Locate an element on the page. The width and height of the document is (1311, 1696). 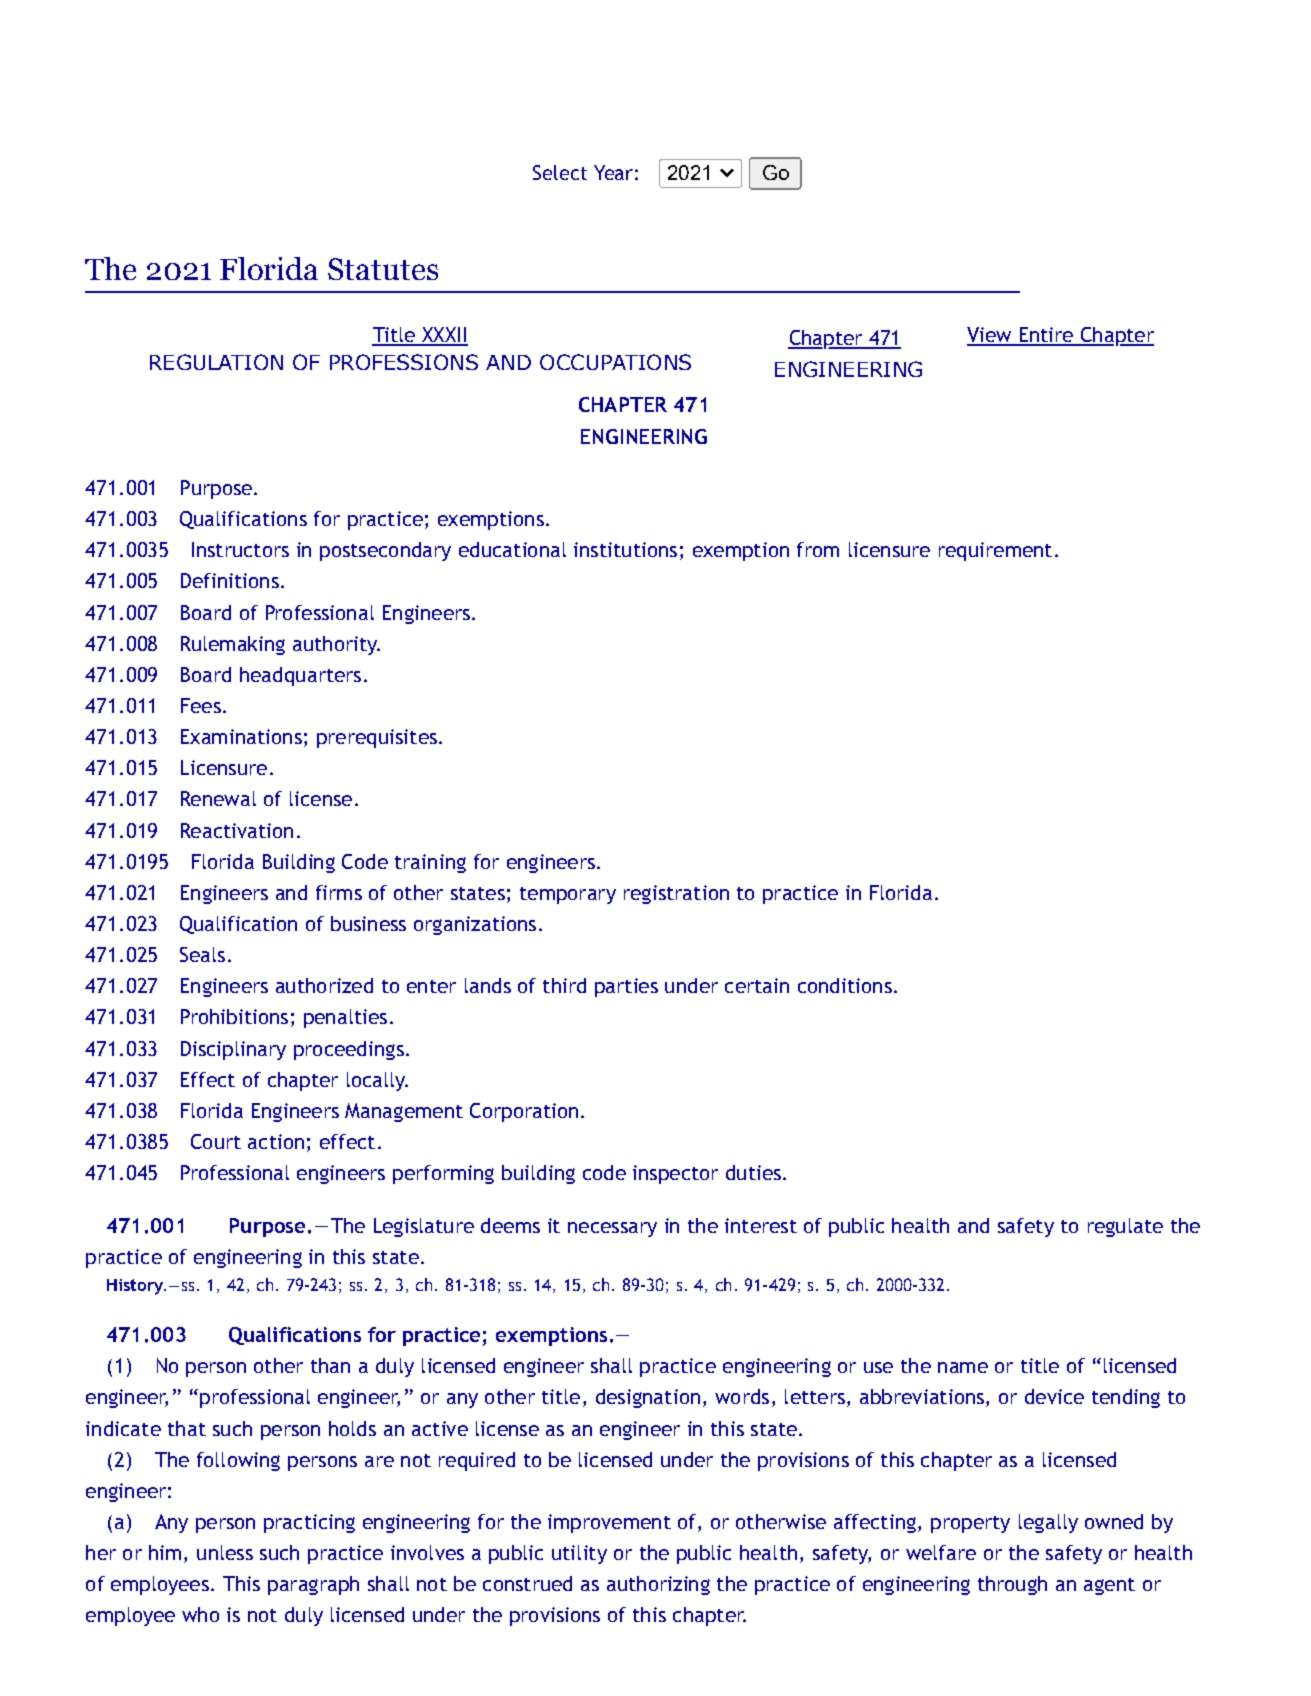
necessary is located at coordinates (612, 1229).
